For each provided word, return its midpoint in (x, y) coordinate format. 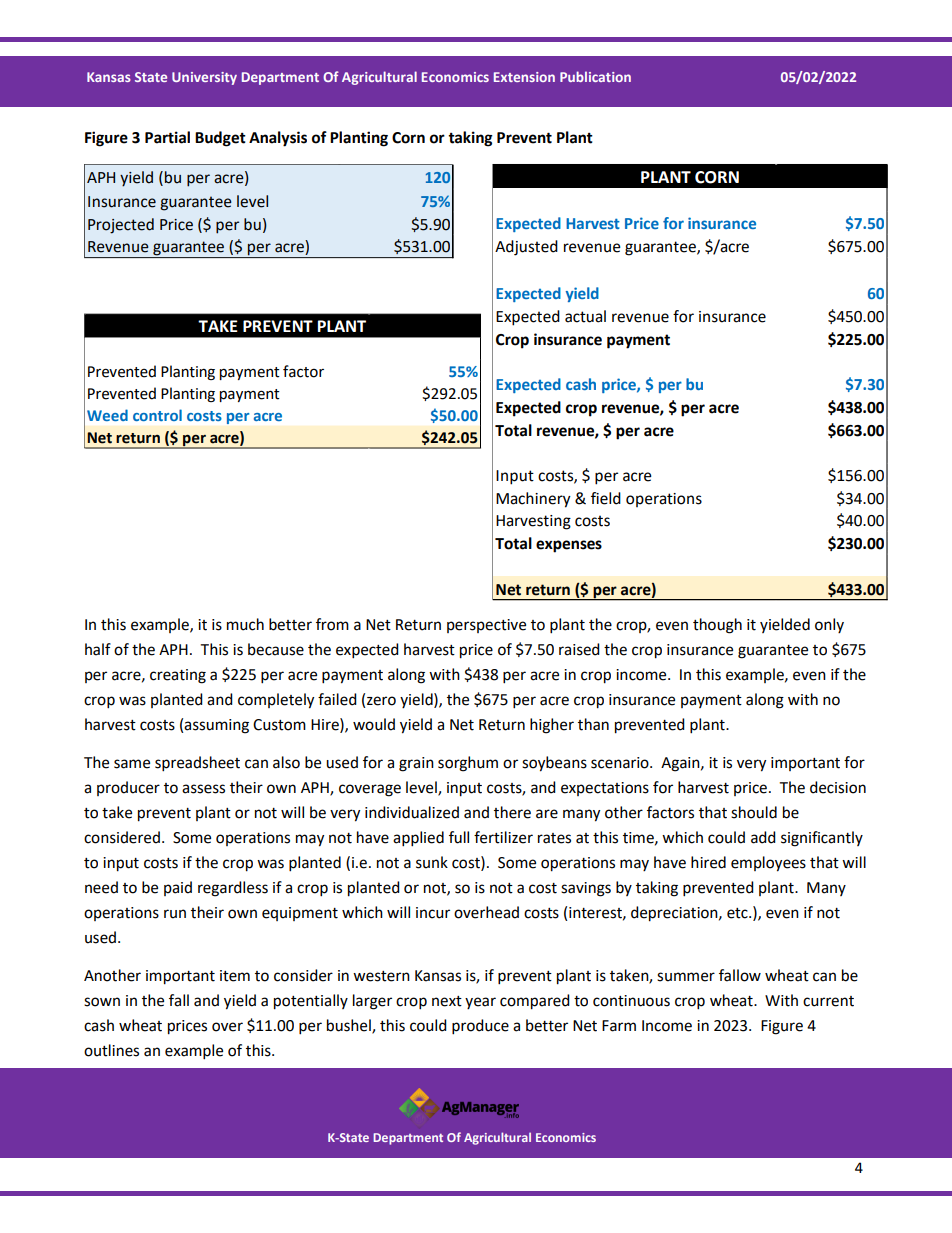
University (204, 78)
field (606, 498)
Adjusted (526, 248)
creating (178, 676)
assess (203, 789)
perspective (486, 626)
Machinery (533, 500)
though (717, 626)
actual (585, 316)
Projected (121, 226)
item (235, 976)
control (157, 415)
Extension (524, 77)
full (459, 837)
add (763, 837)
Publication (595, 76)
